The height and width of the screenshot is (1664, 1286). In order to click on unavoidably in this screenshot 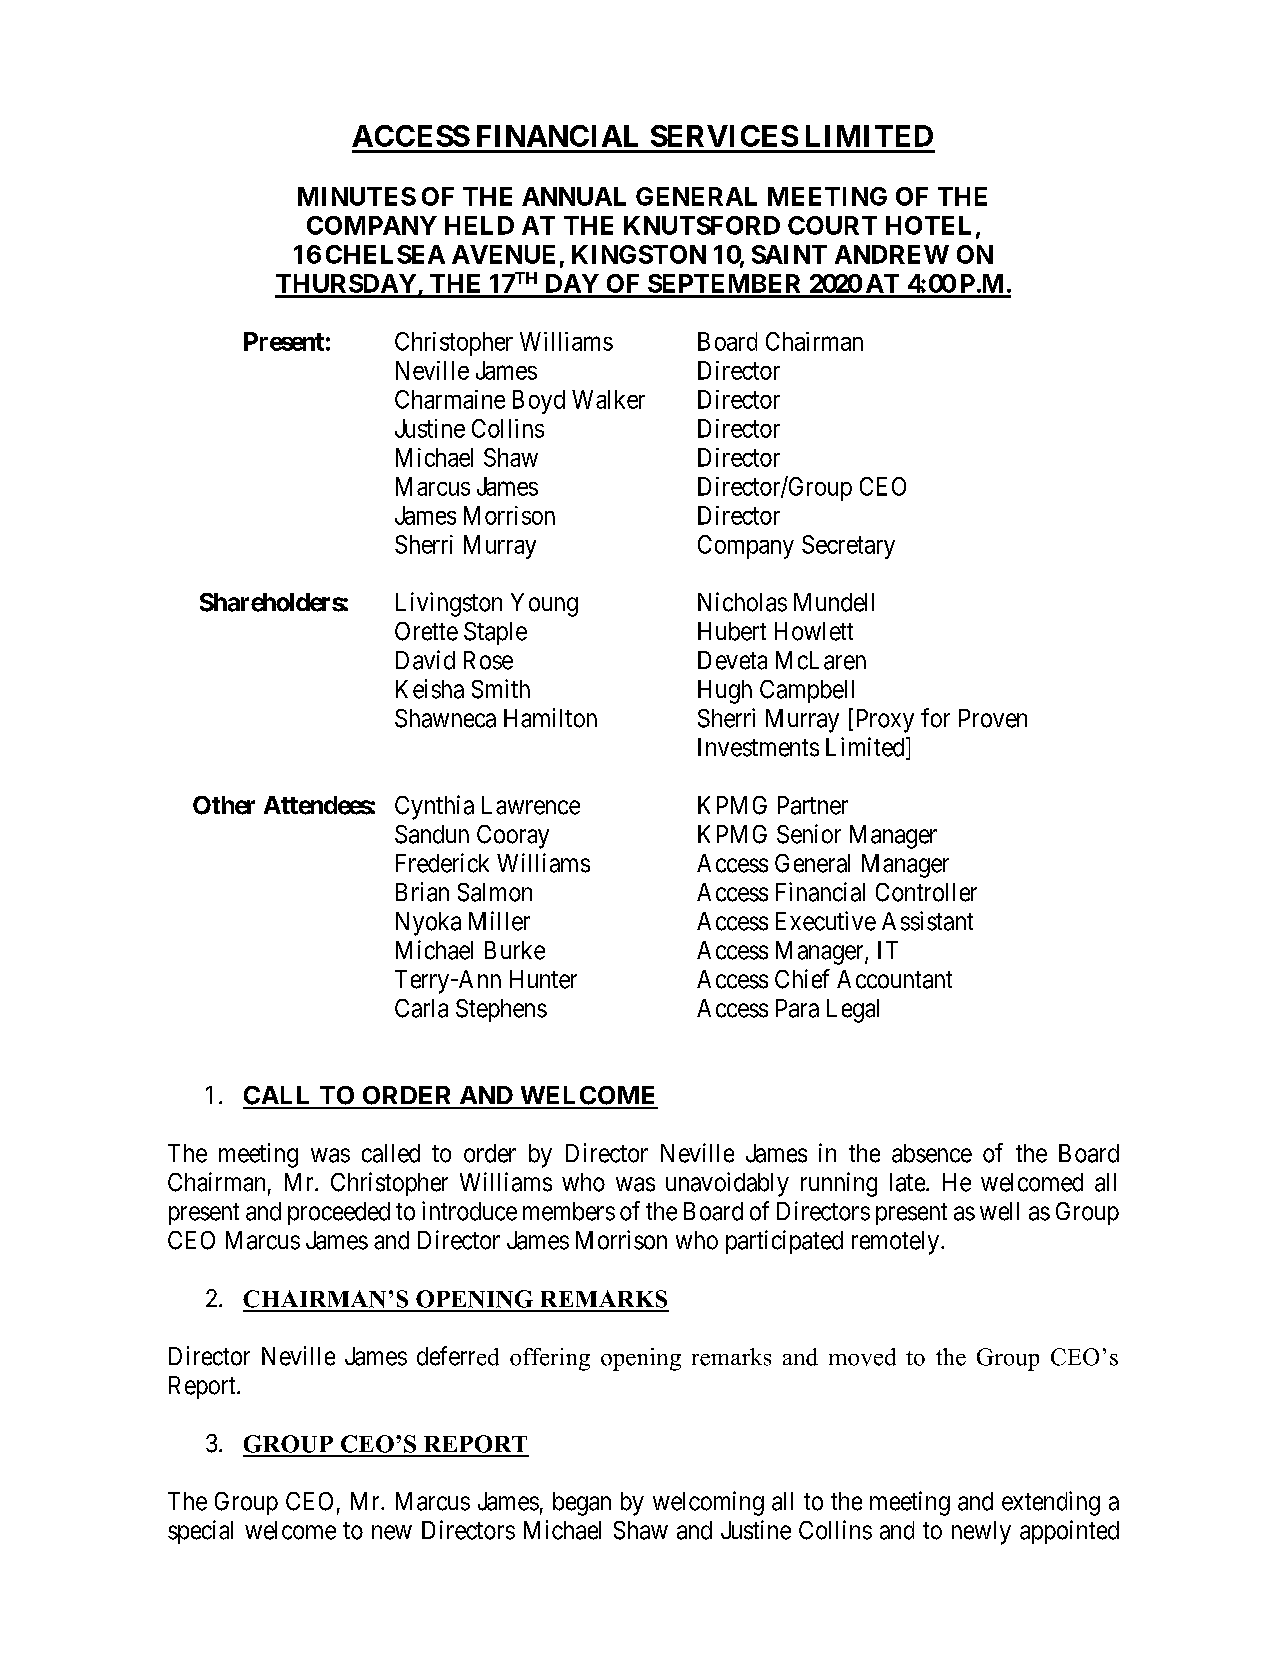, I will do `click(727, 1184)`.
